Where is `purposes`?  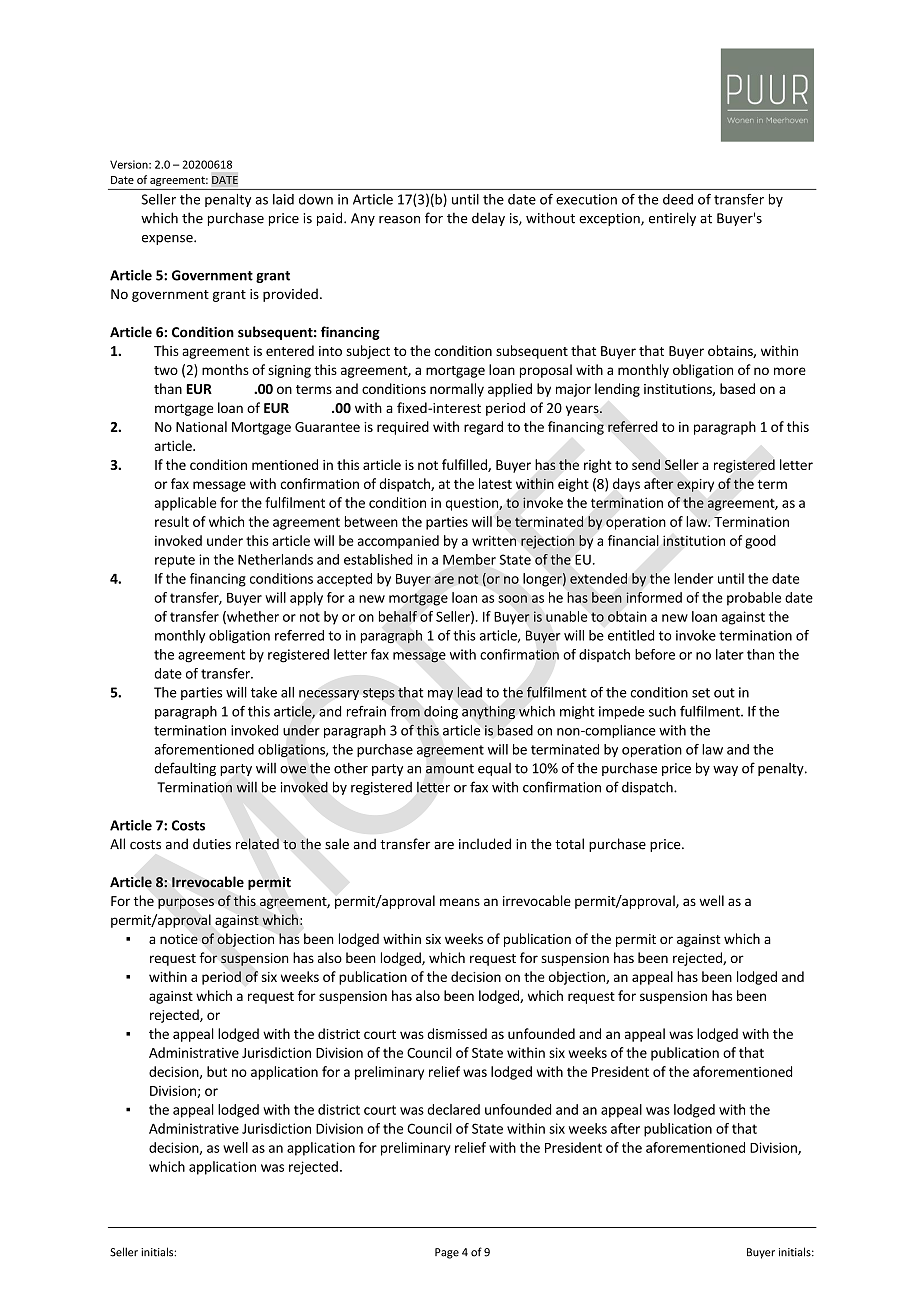
purposes is located at coordinates (186, 903).
